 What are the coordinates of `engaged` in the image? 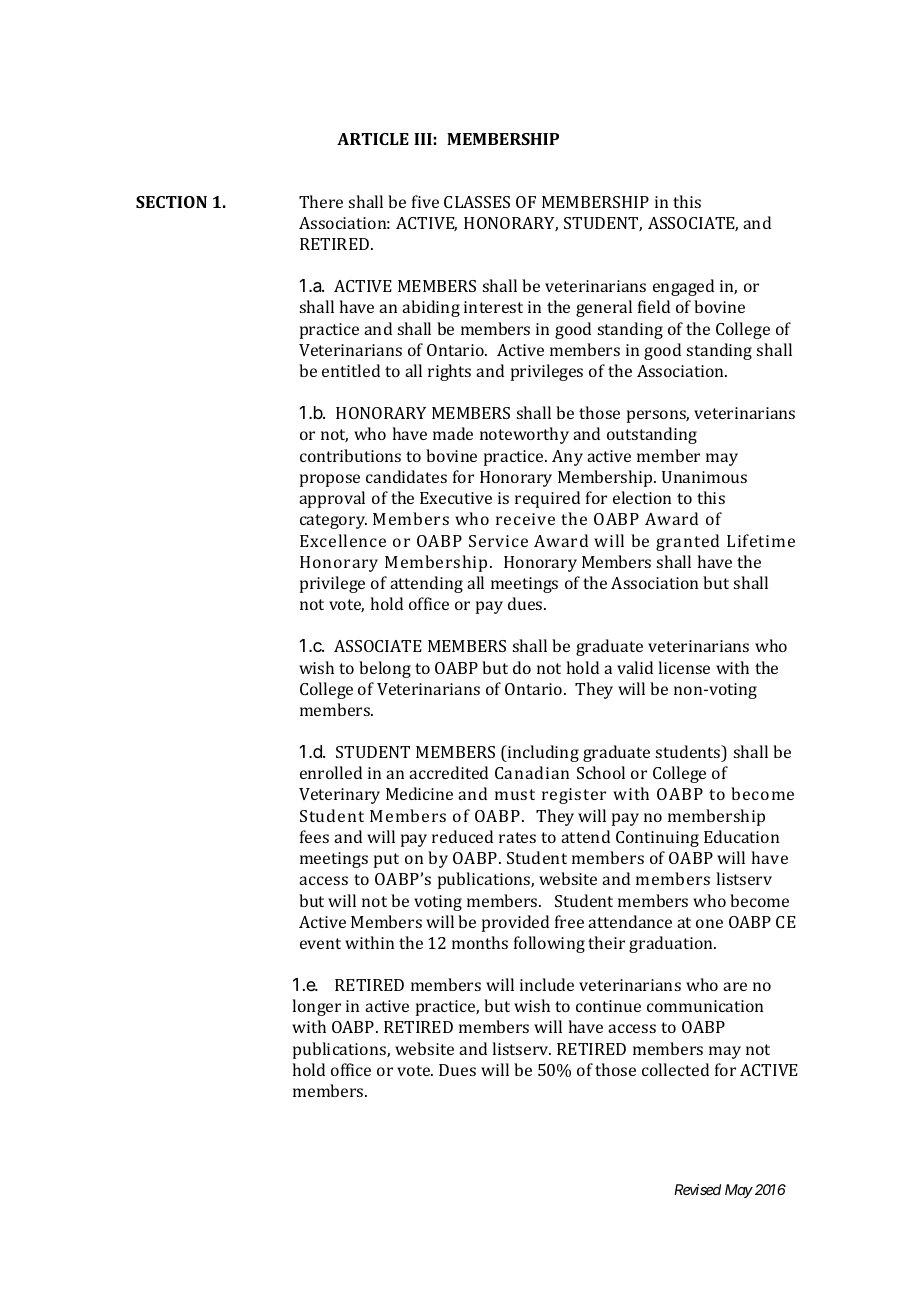 It's located at (683, 287).
